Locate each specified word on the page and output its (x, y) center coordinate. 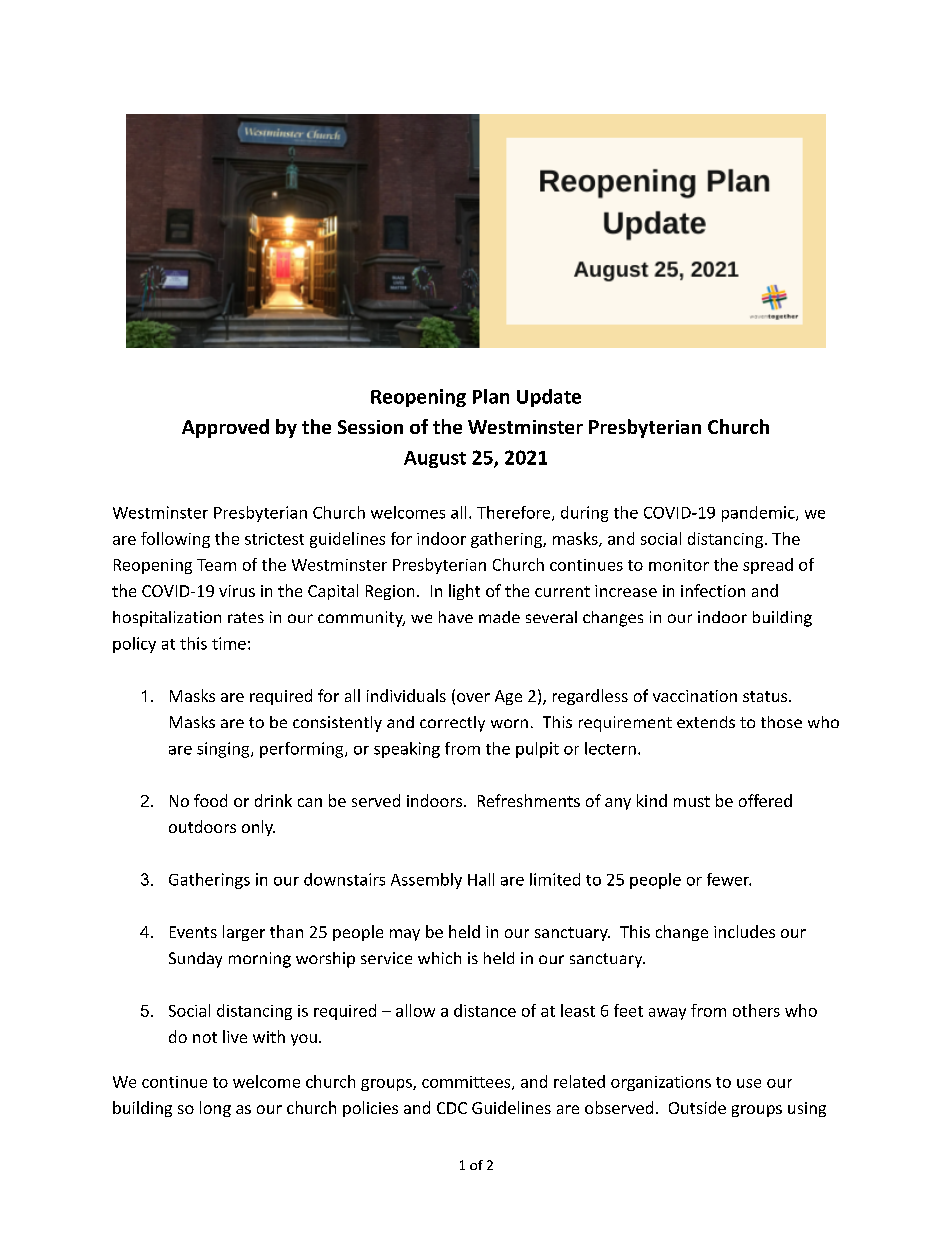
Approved (225, 428)
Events (193, 932)
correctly (452, 724)
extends (706, 722)
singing (224, 750)
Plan (491, 396)
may (405, 935)
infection (713, 590)
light (464, 592)
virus (237, 591)
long (215, 1109)
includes (744, 931)
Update (549, 398)
